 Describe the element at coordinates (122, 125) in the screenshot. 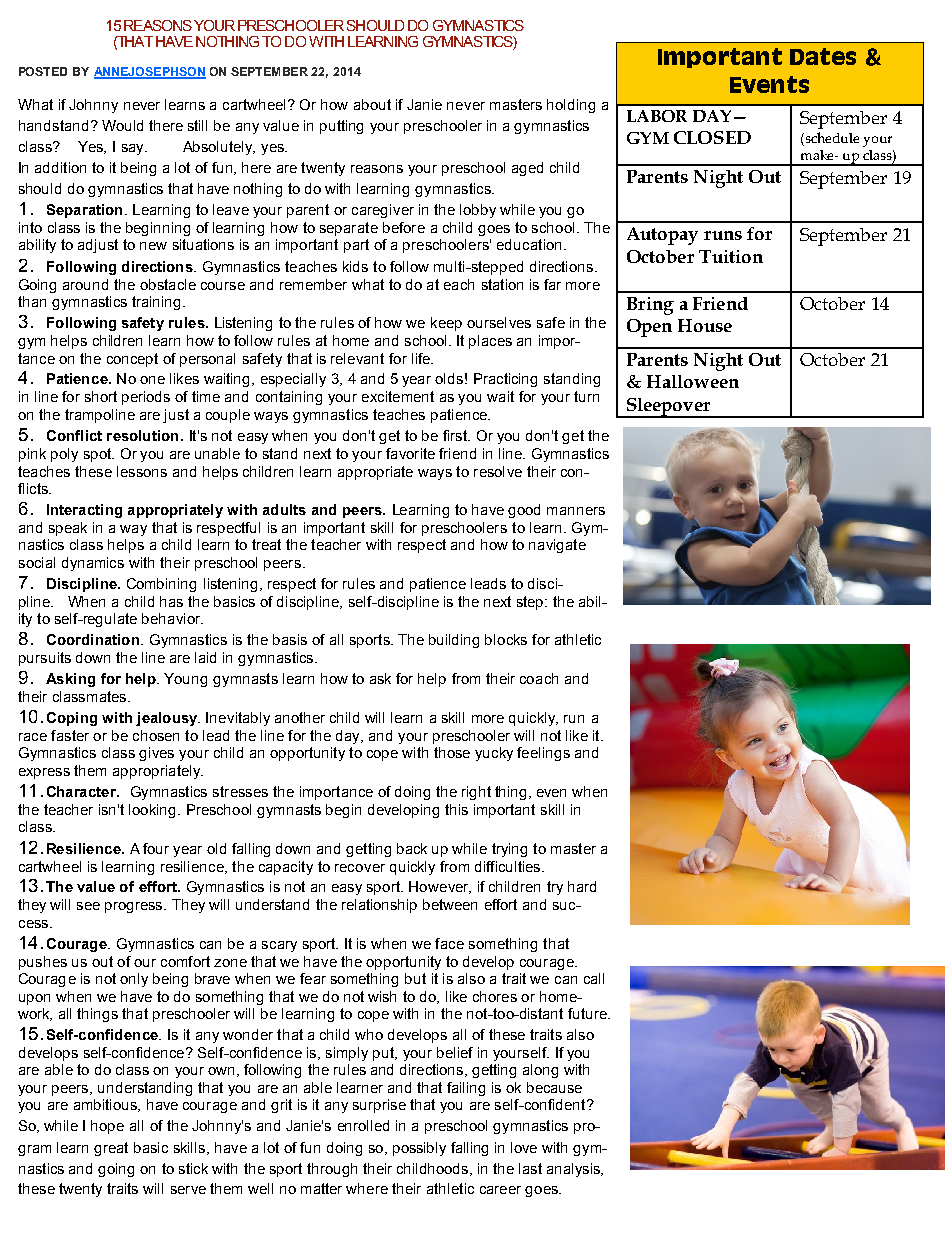

I see `Would` at that location.
